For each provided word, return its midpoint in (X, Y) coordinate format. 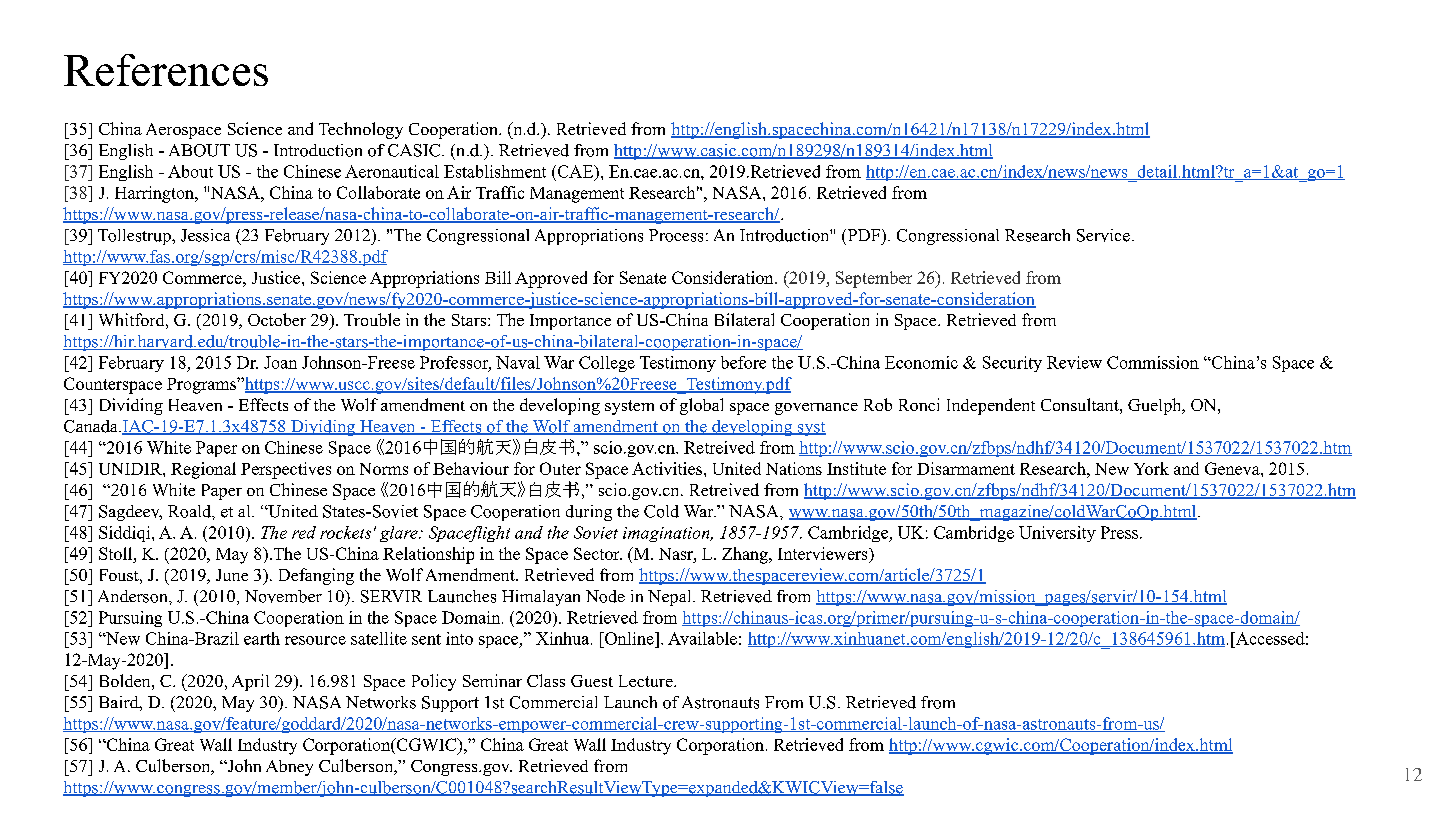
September (874, 279)
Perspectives (286, 470)
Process (676, 235)
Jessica (205, 235)
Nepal (671, 598)
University (1057, 534)
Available (702, 638)
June (232, 575)
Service (1103, 235)
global (701, 406)
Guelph (1156, 406)
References (166, 70)
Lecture (647, 681)
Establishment (495, 171)
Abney (289, 768)
